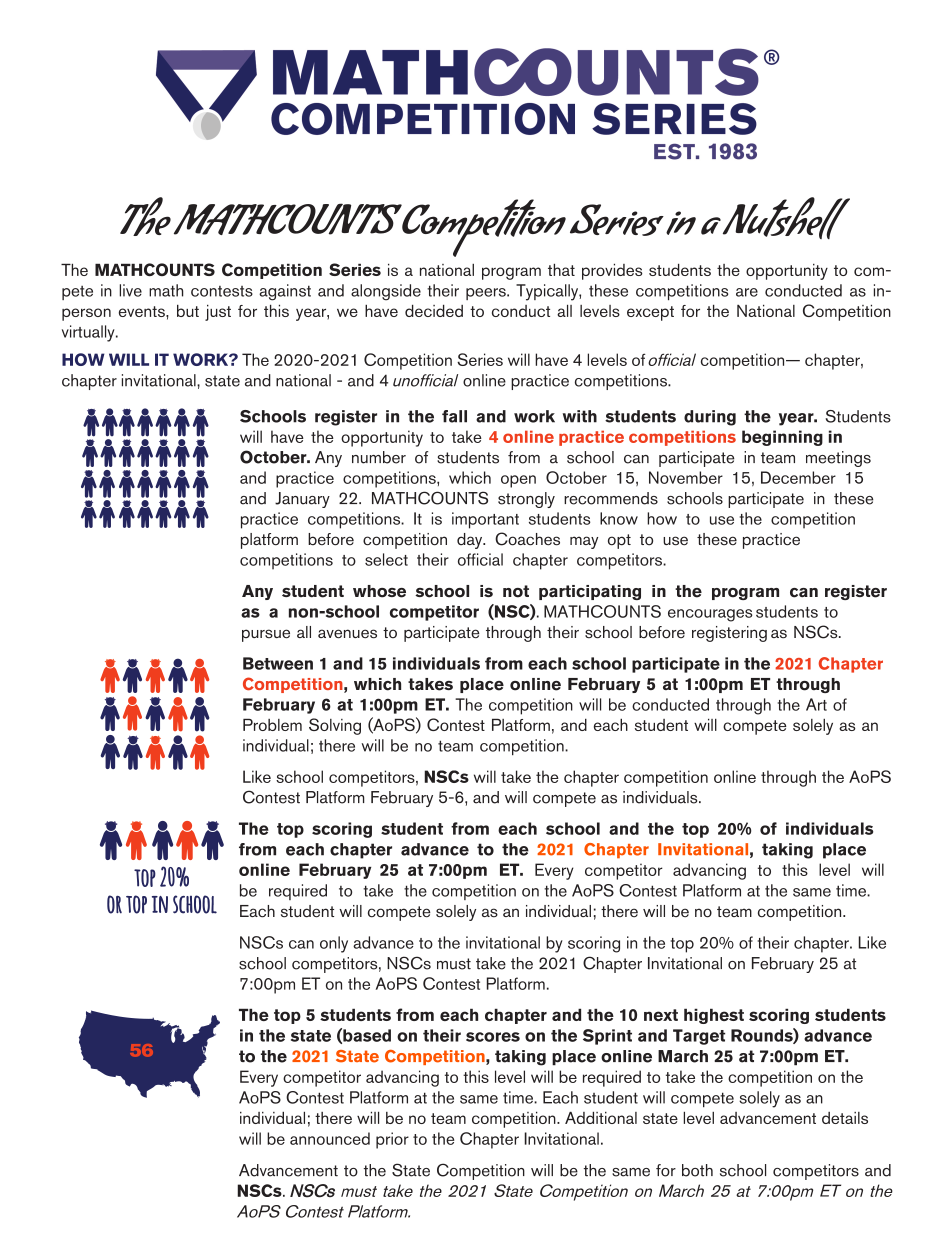  What do you see at coordinates (518, 481) in the document?
I see `open` at bounding box center [518, 481].
